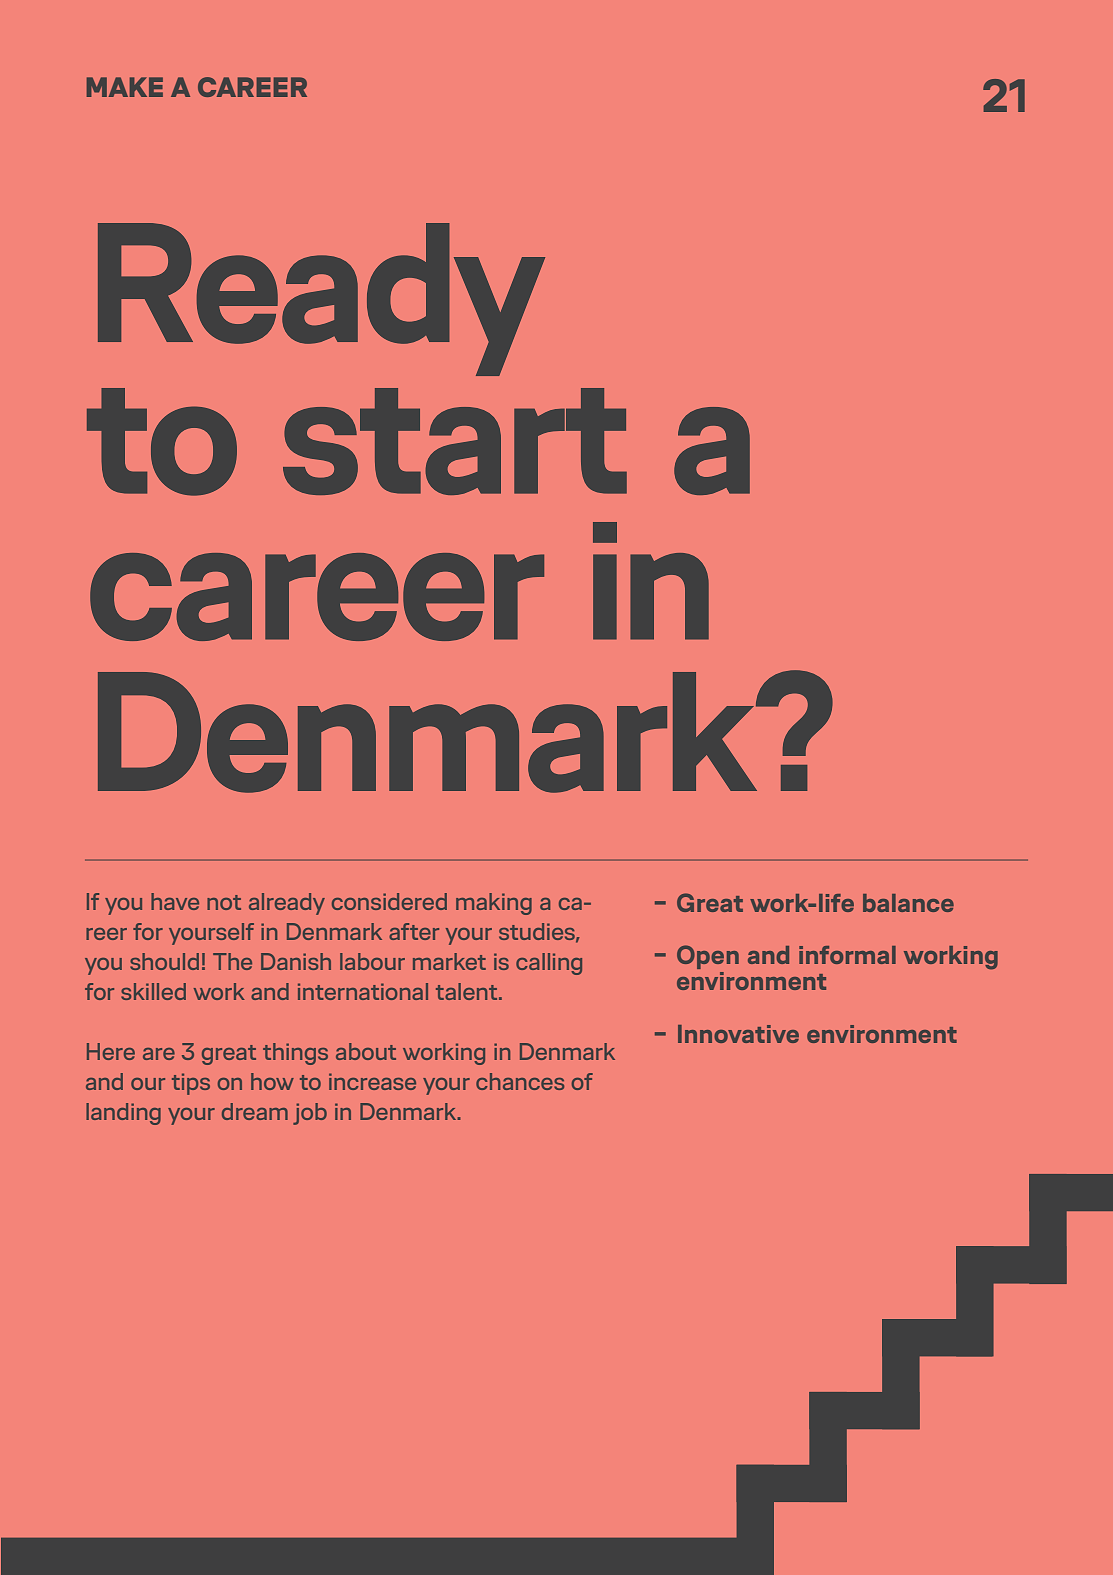  What do you see at coordinates (191, 1084) in the screenshot?
I see `tips` at bounding box center [191, 1084].
